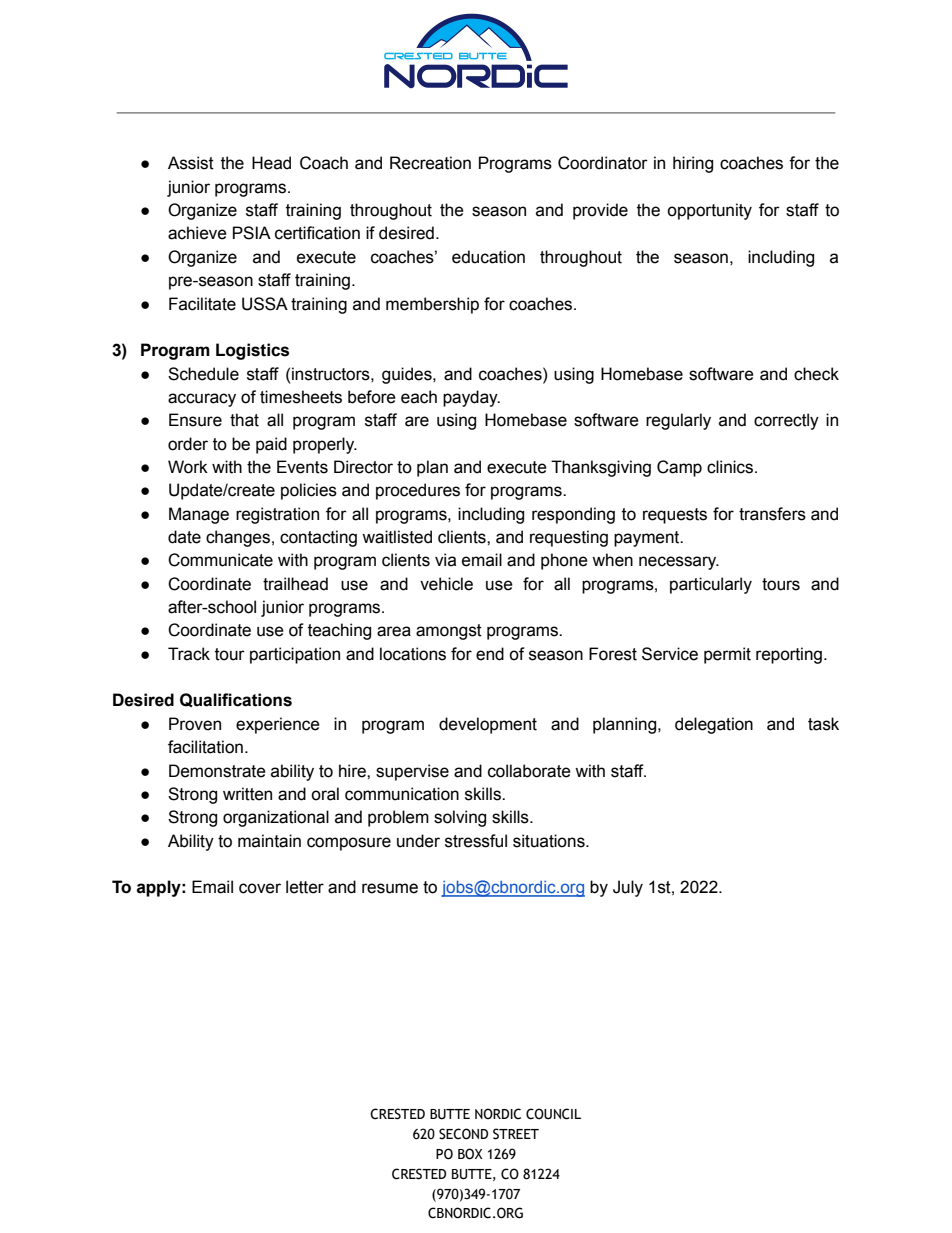 The height and width of the screenshot is (1233, 952). I want to click on correctly, so click(786, 421).
